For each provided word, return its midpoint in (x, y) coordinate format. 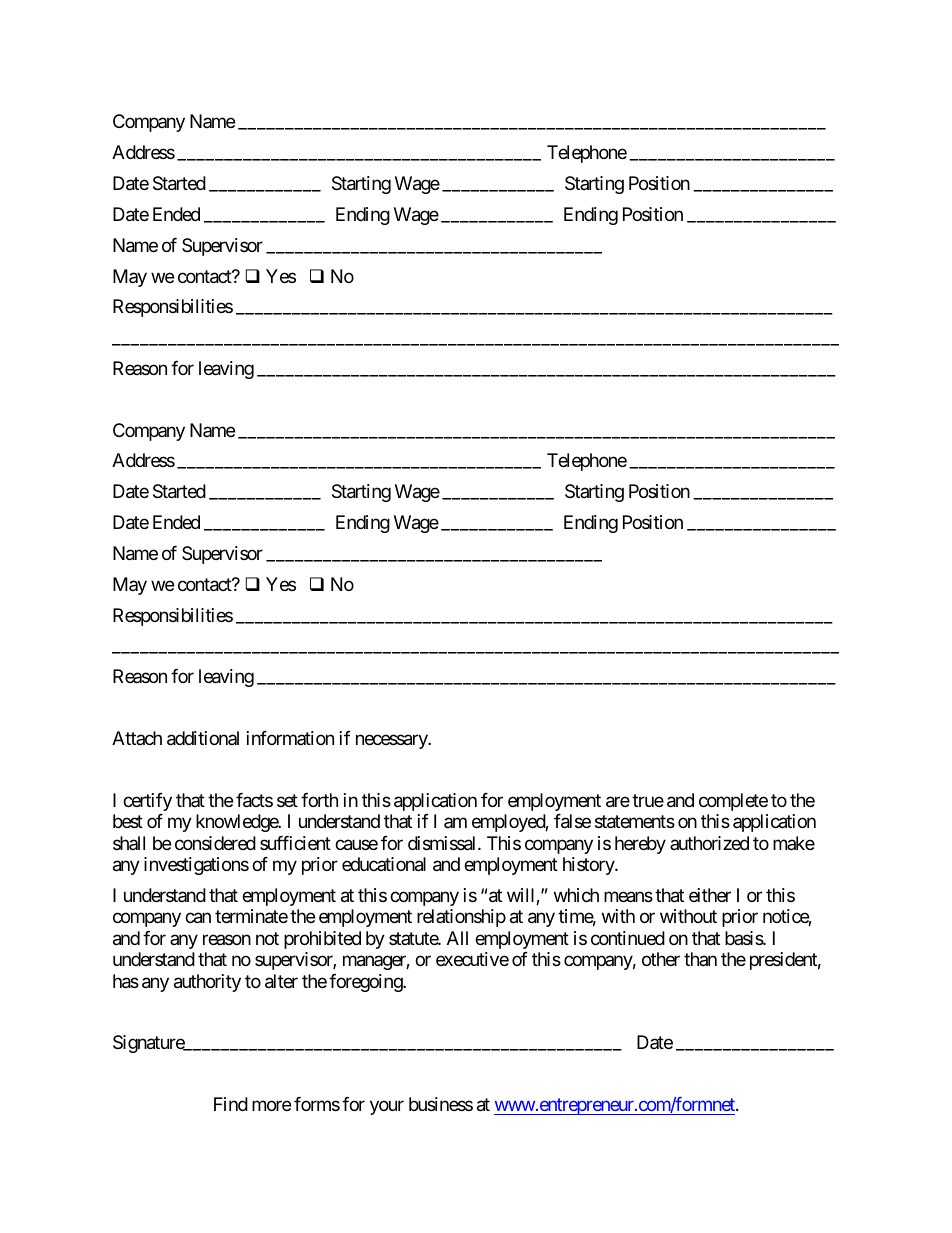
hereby (640, 845)
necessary (392, 741)
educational (384, 864)
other (661, 959)
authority (207, 983)
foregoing (366, 983)
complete (733, 802)
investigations (196, 866)
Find (231, 1104)
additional (203, 738)
